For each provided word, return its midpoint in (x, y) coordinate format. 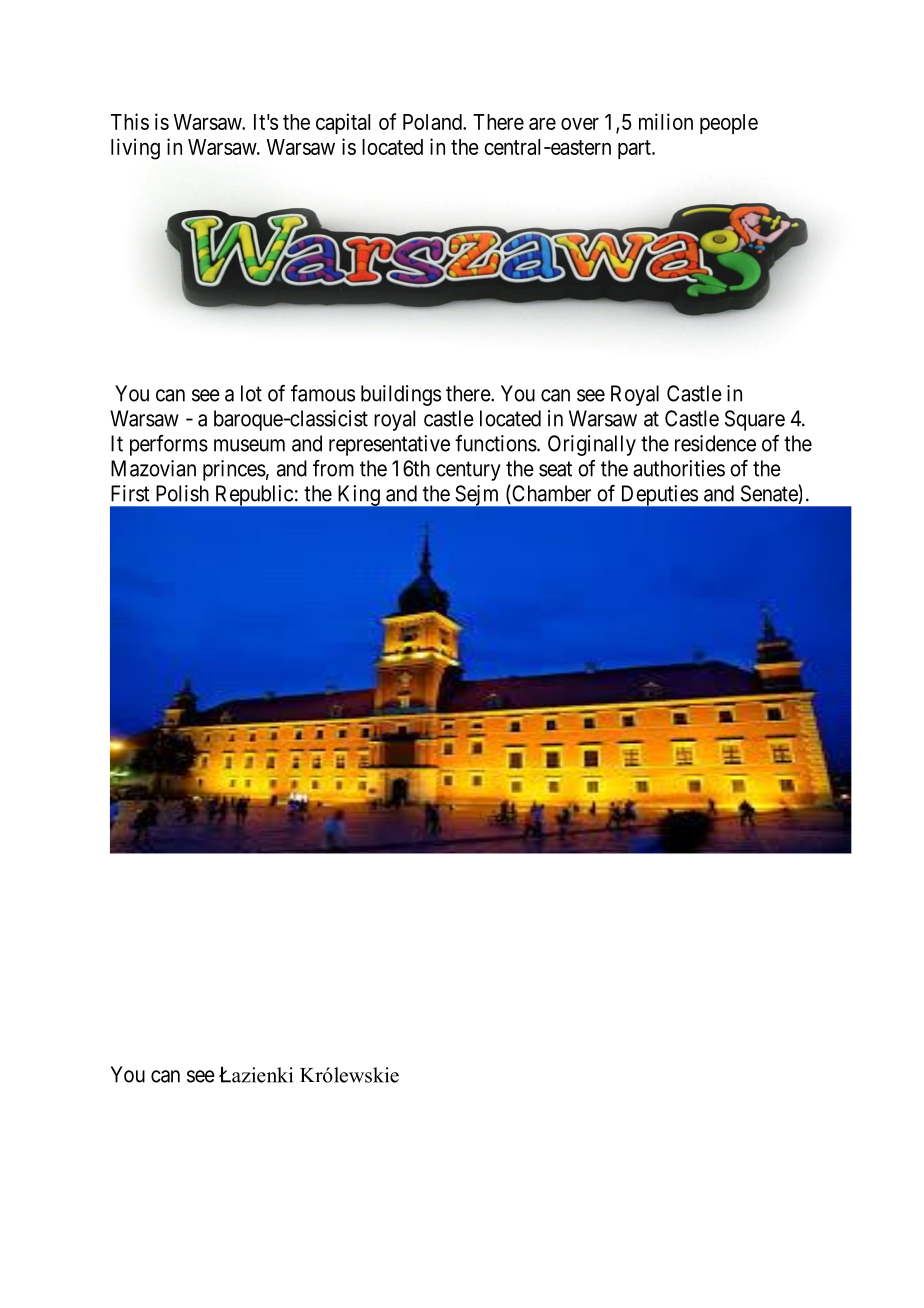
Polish (182, 493)
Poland (433, 122)
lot (251, 393)
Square (755, 420)
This (130, 121)
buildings (401, 395)
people (729, 124)
